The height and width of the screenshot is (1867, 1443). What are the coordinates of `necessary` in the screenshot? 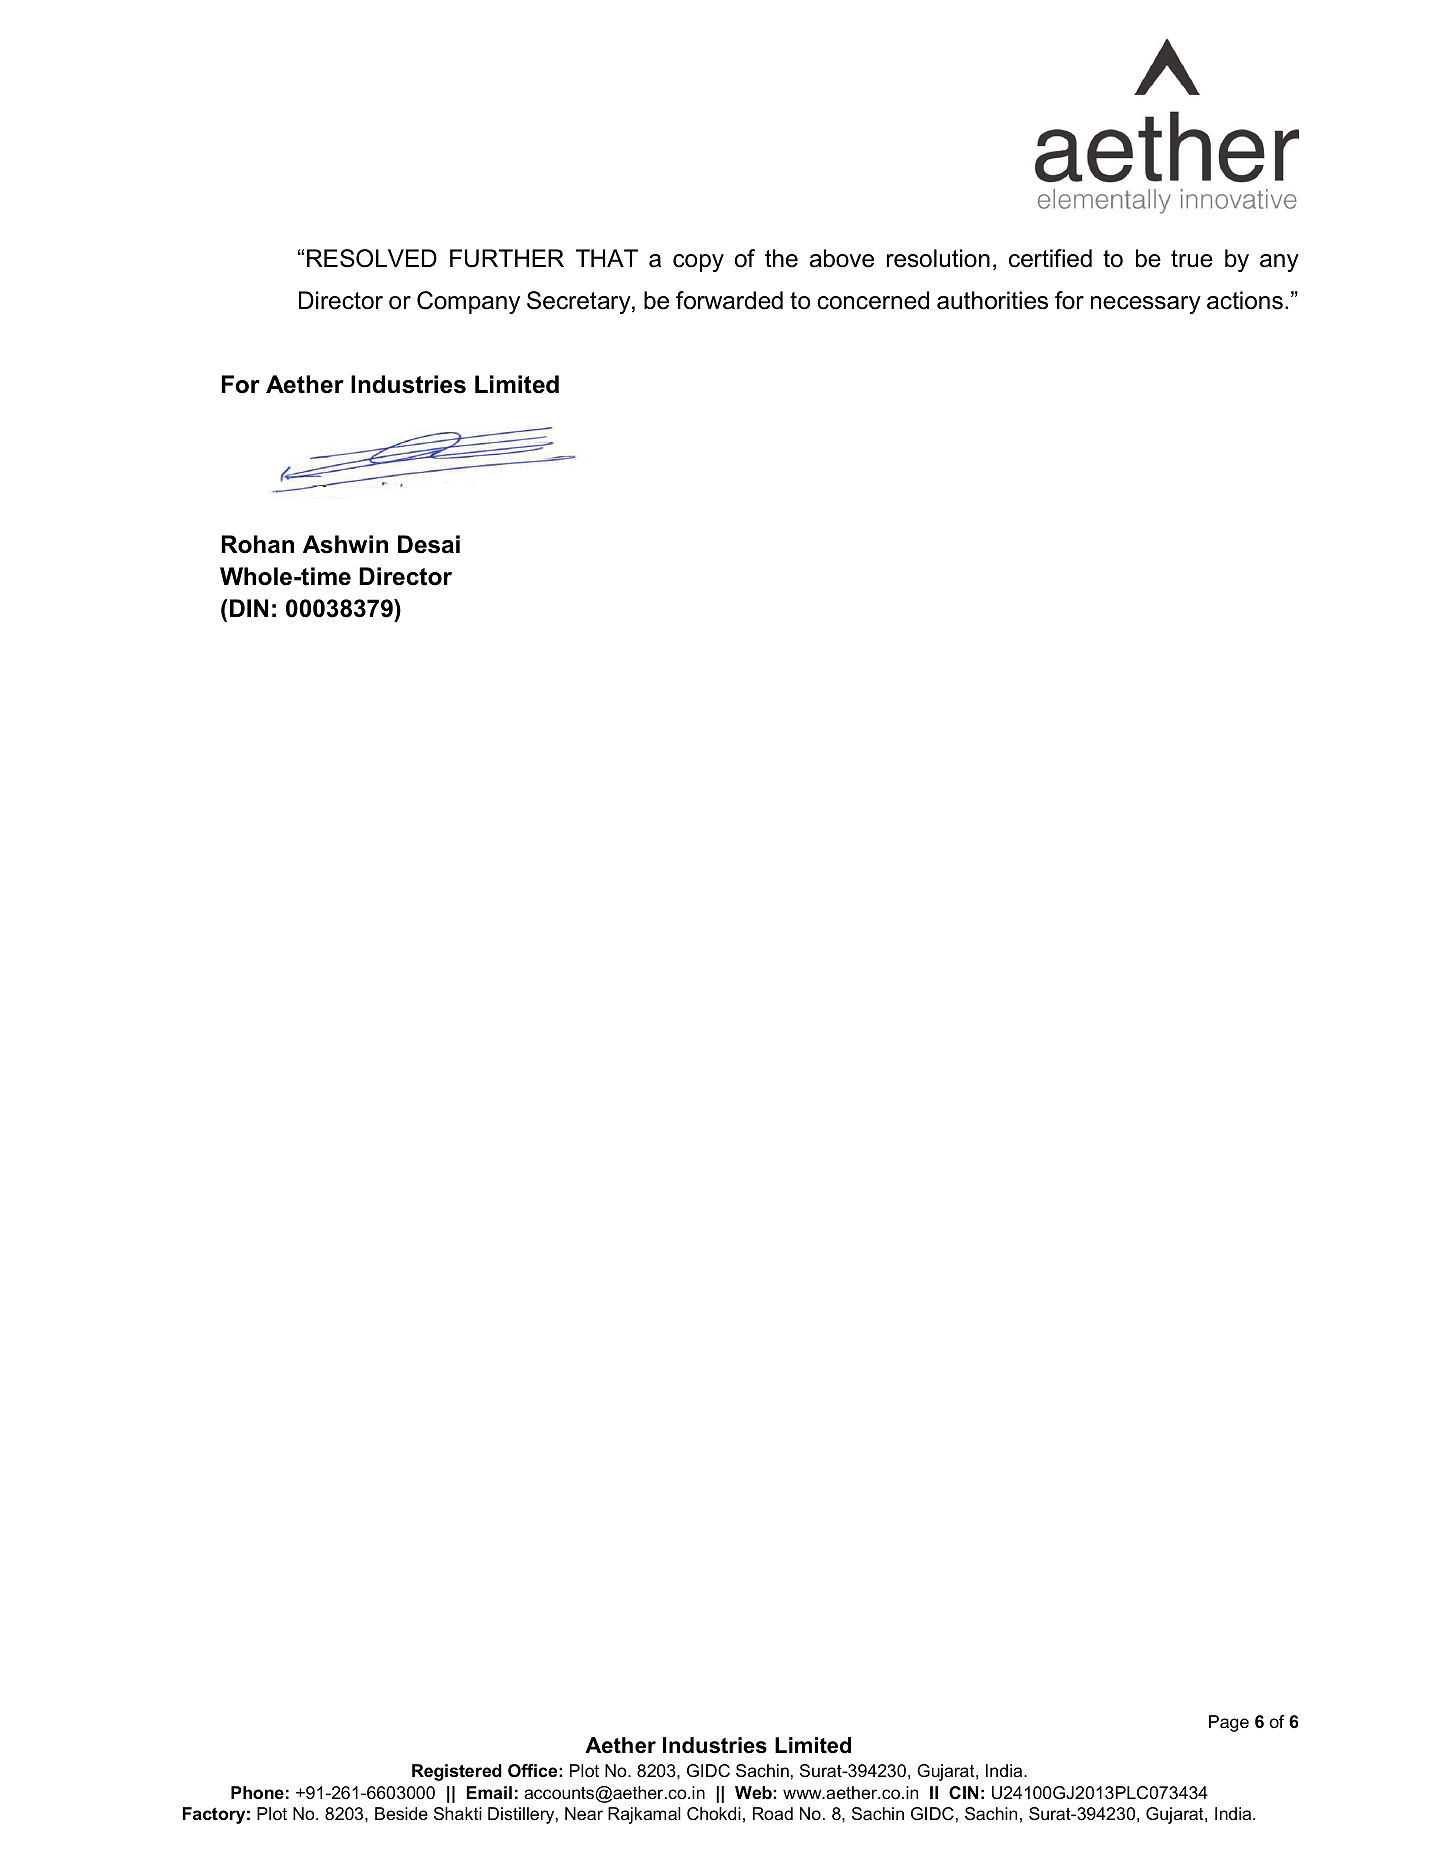 It's located at (1146, 305).
